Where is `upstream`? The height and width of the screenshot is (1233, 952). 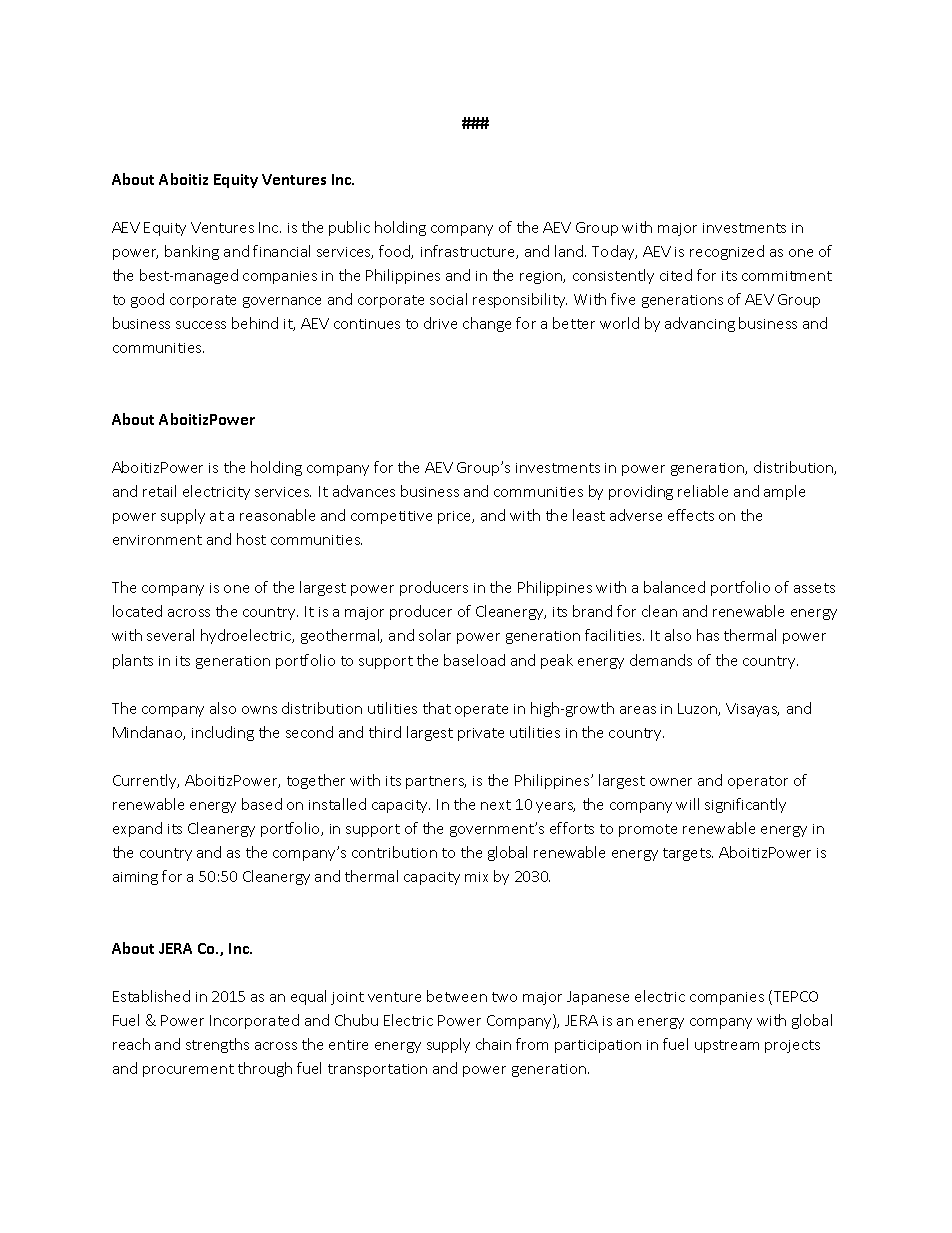 upstream is located at coordinates (727, 1046).
